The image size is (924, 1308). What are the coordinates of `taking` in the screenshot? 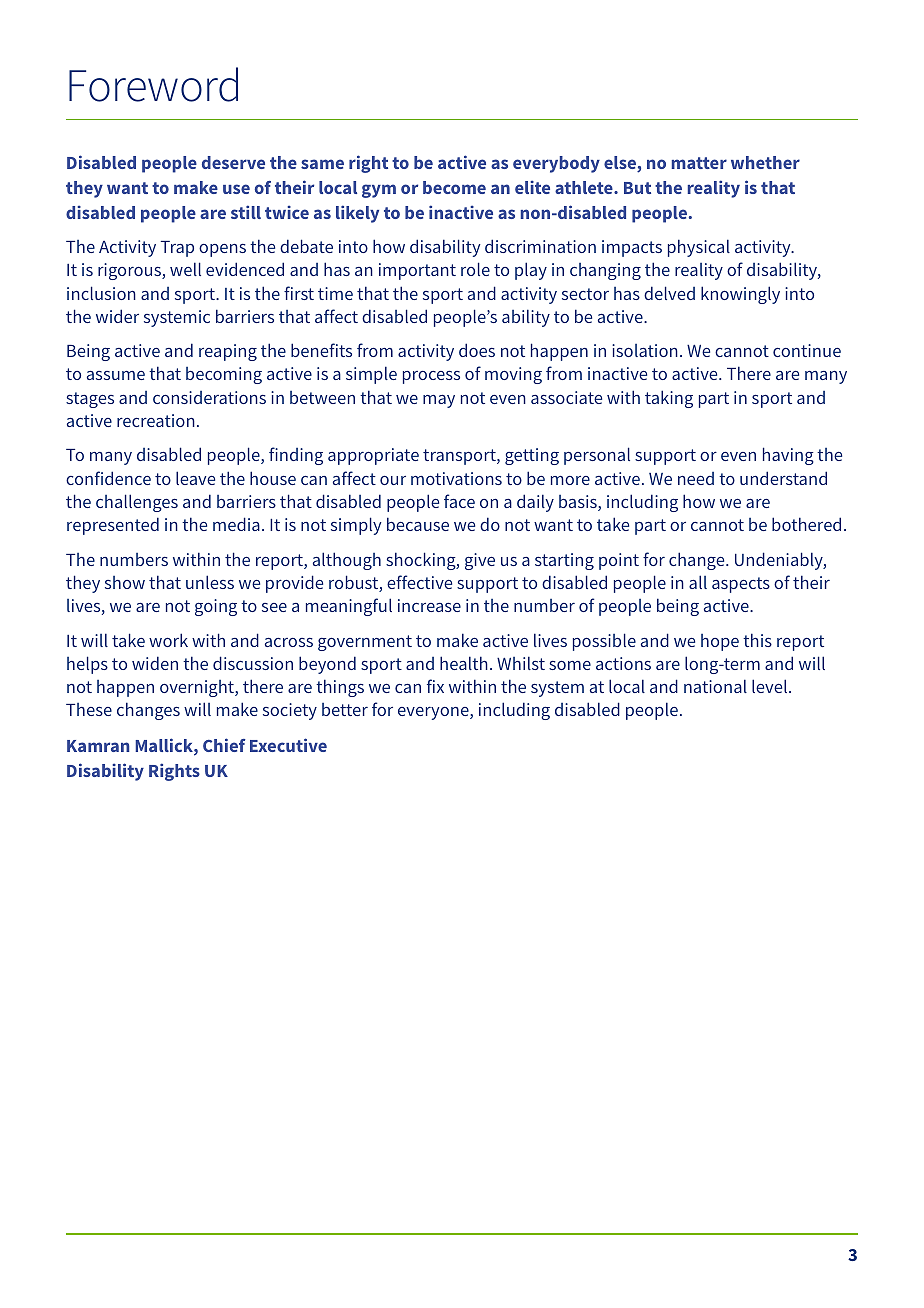 It's located at (669, 399).
